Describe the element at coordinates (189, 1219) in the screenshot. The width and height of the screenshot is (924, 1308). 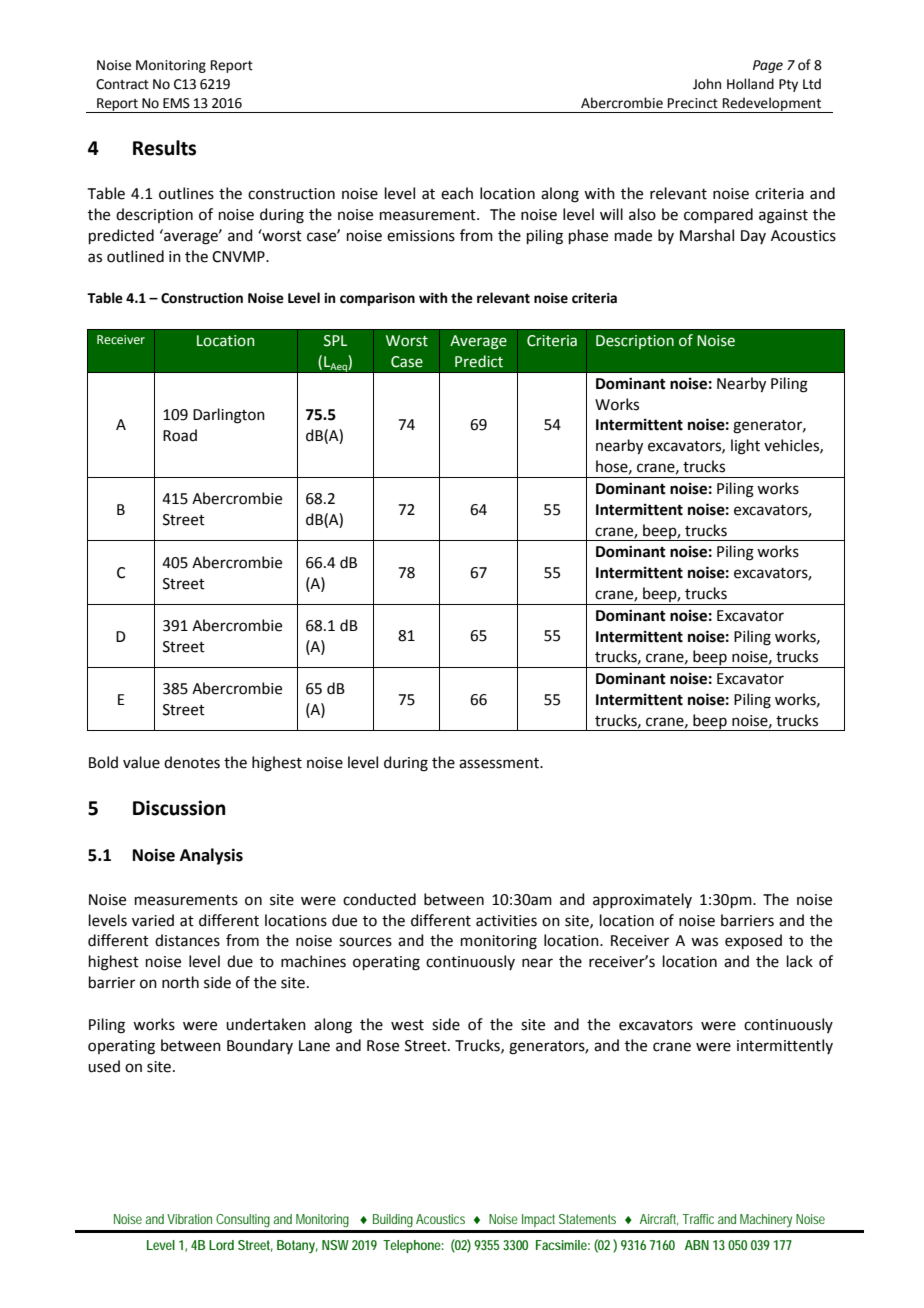
I see `Vibration` at that location.
